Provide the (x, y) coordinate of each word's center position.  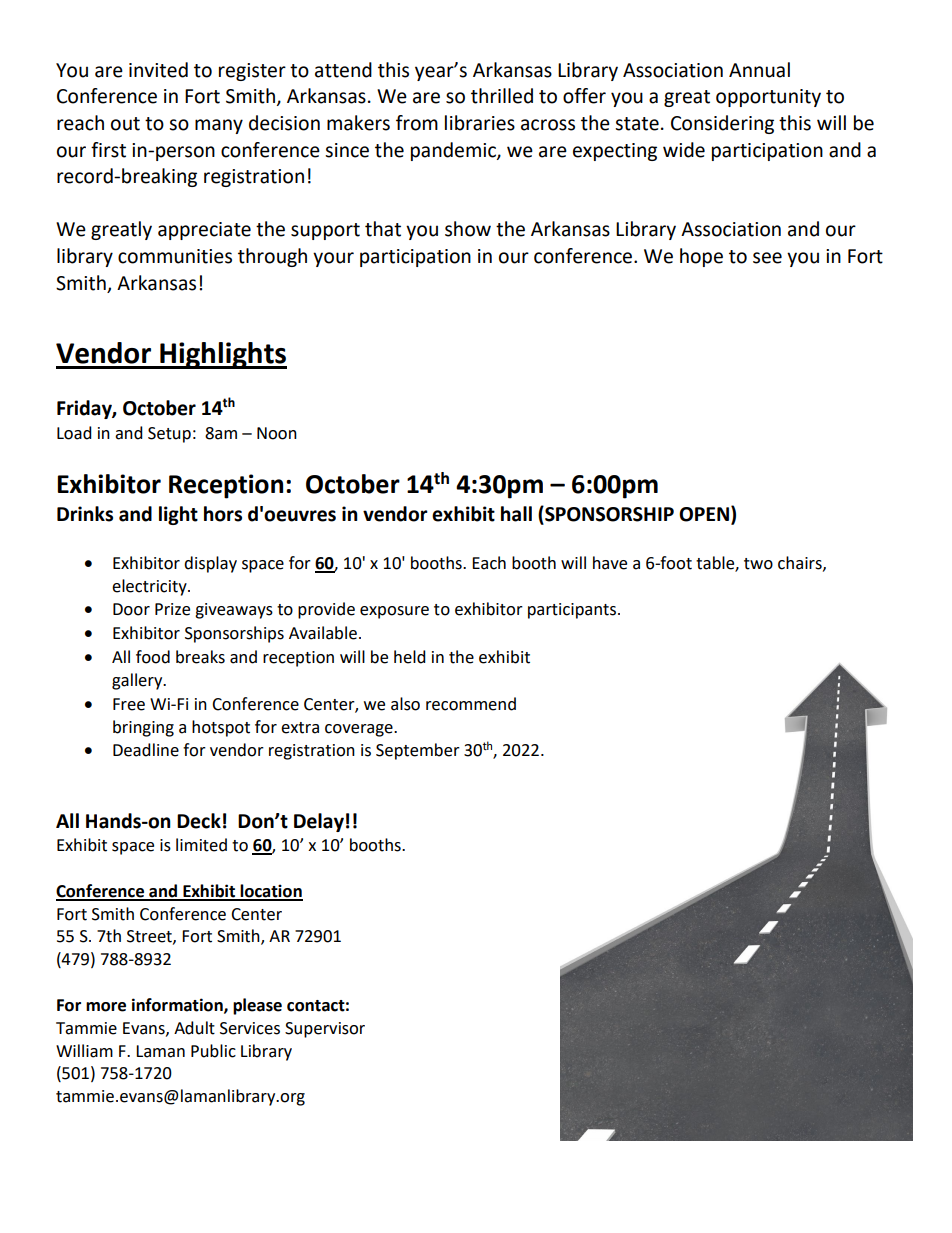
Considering (722, 124)
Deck (199, 821)
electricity (150, 587)
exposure (394, 612)
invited (158, 70)
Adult (194, 1028)
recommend (471, 704)
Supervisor (325, 1030)
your (333, 259)
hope (701, 257)
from (417, 123)
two (758, 564)
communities (175, 256)
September (418, 751)
